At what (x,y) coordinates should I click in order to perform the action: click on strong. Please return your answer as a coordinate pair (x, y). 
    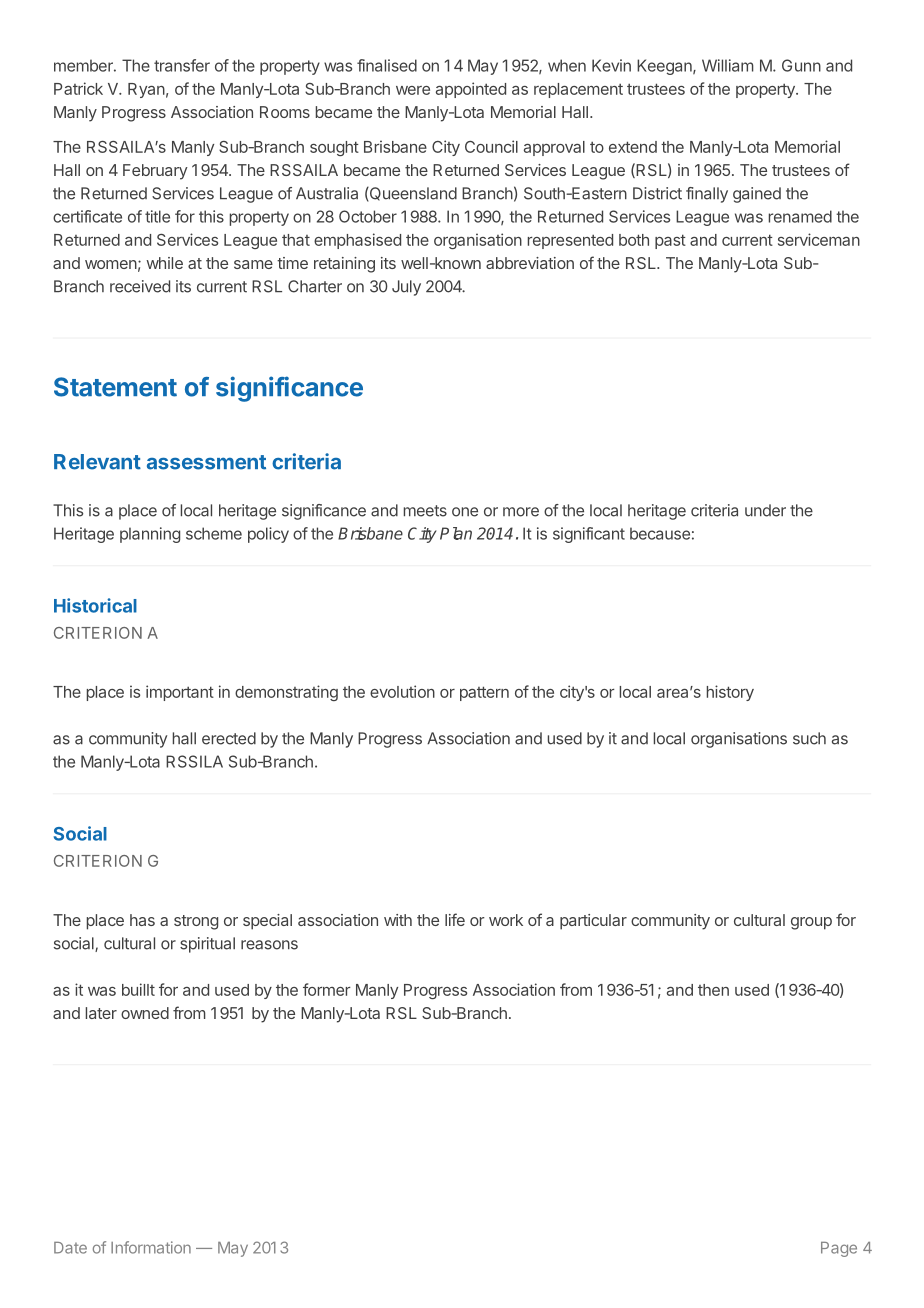
    Looking at the image, I should click on (196, 922).
